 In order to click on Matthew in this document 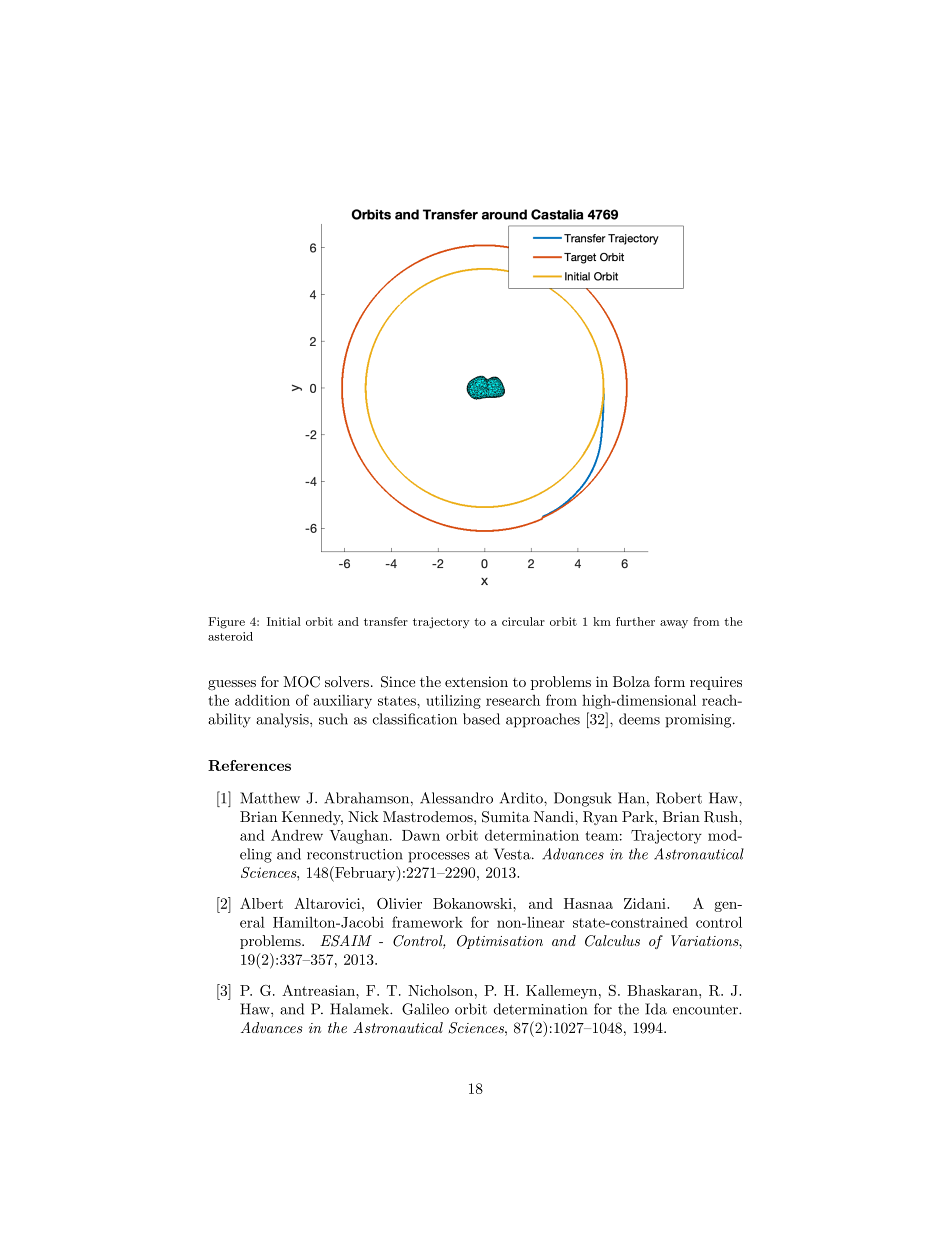, I will do `click(270, 798)`.
